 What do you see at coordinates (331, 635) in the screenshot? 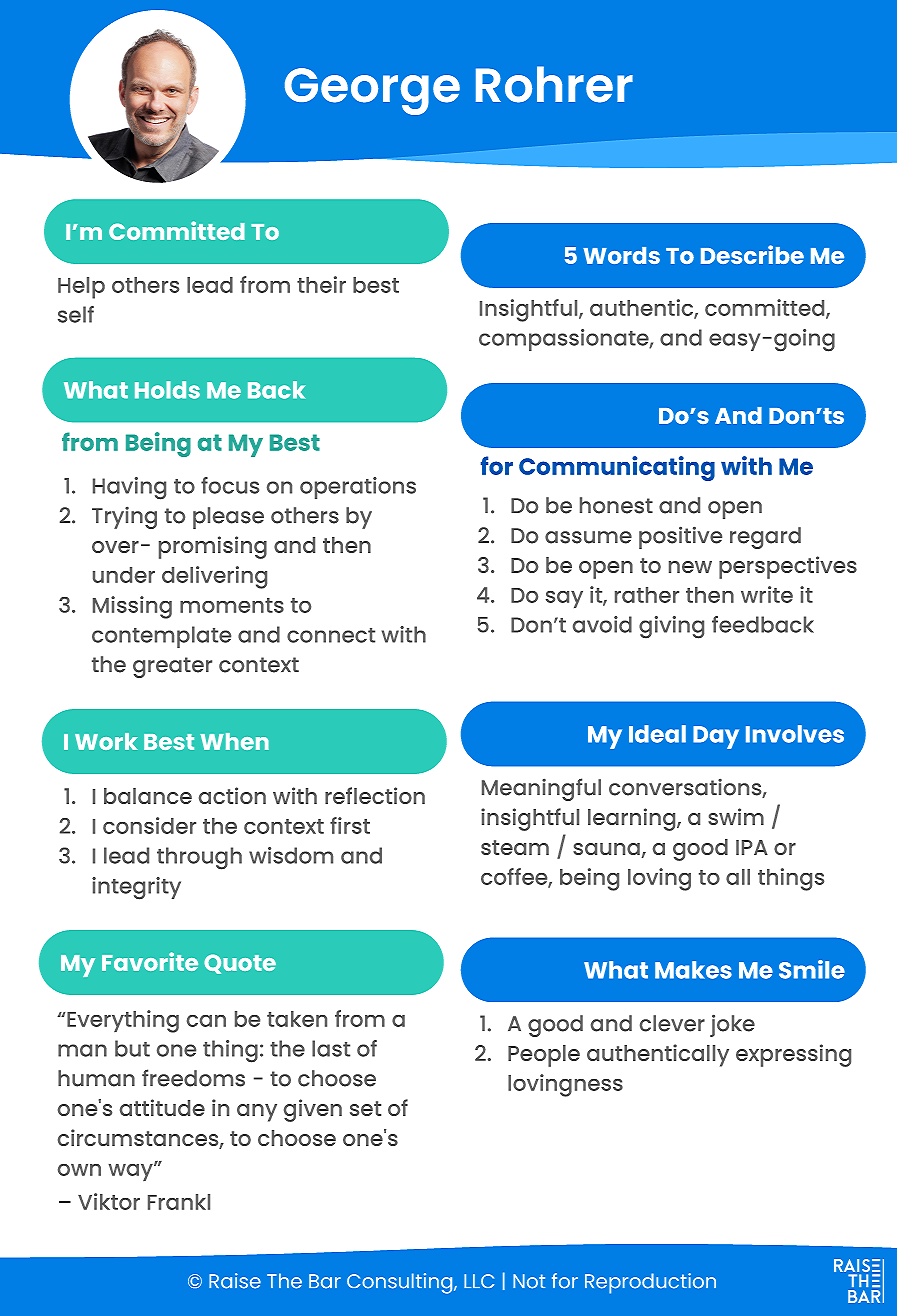
I see `connect` at bounding box center [331, 635].
